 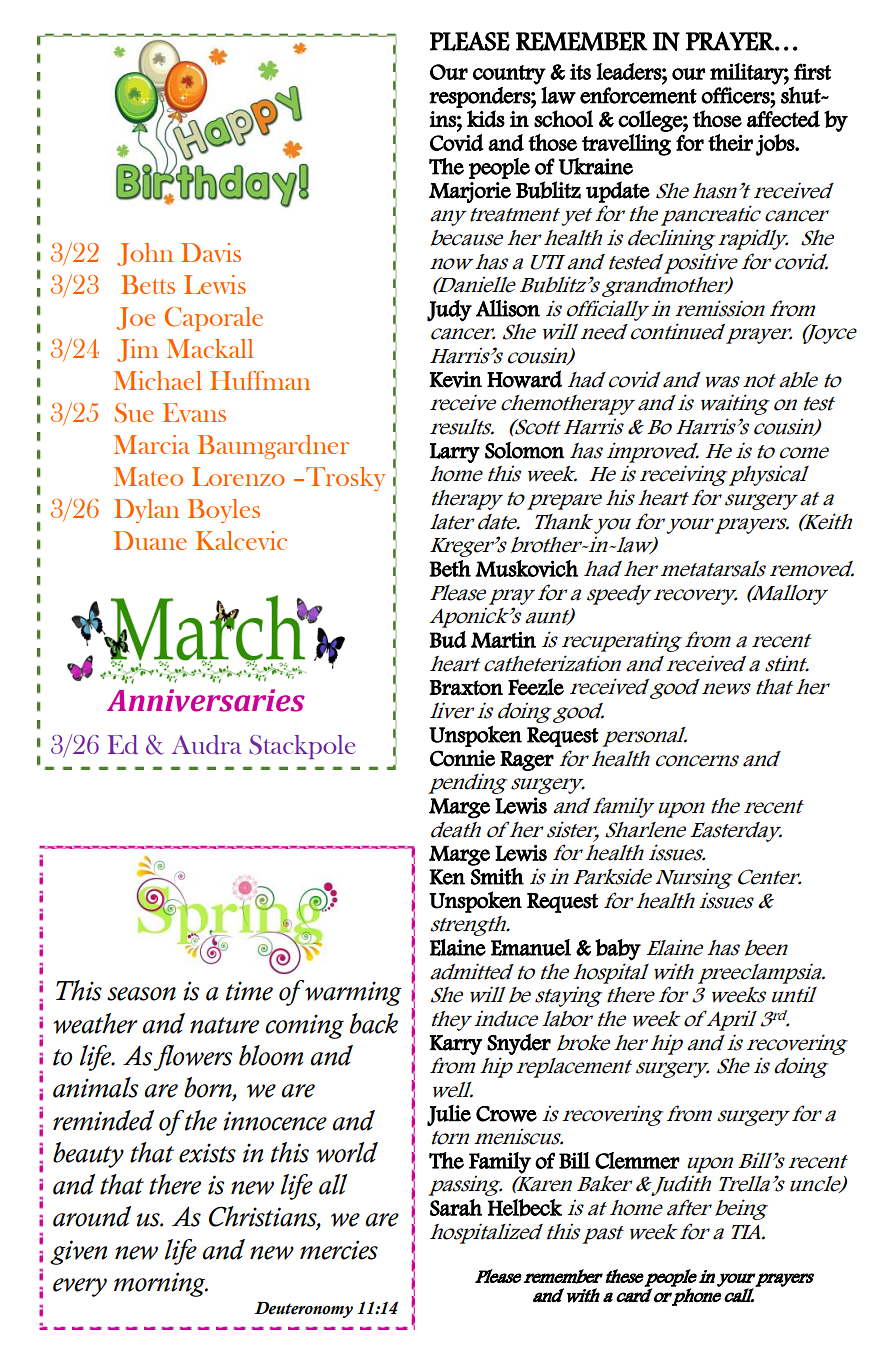 What do you see at coordinates (525, 450) in the page?
I see `Solomon` at bounding box center [525, 450].
